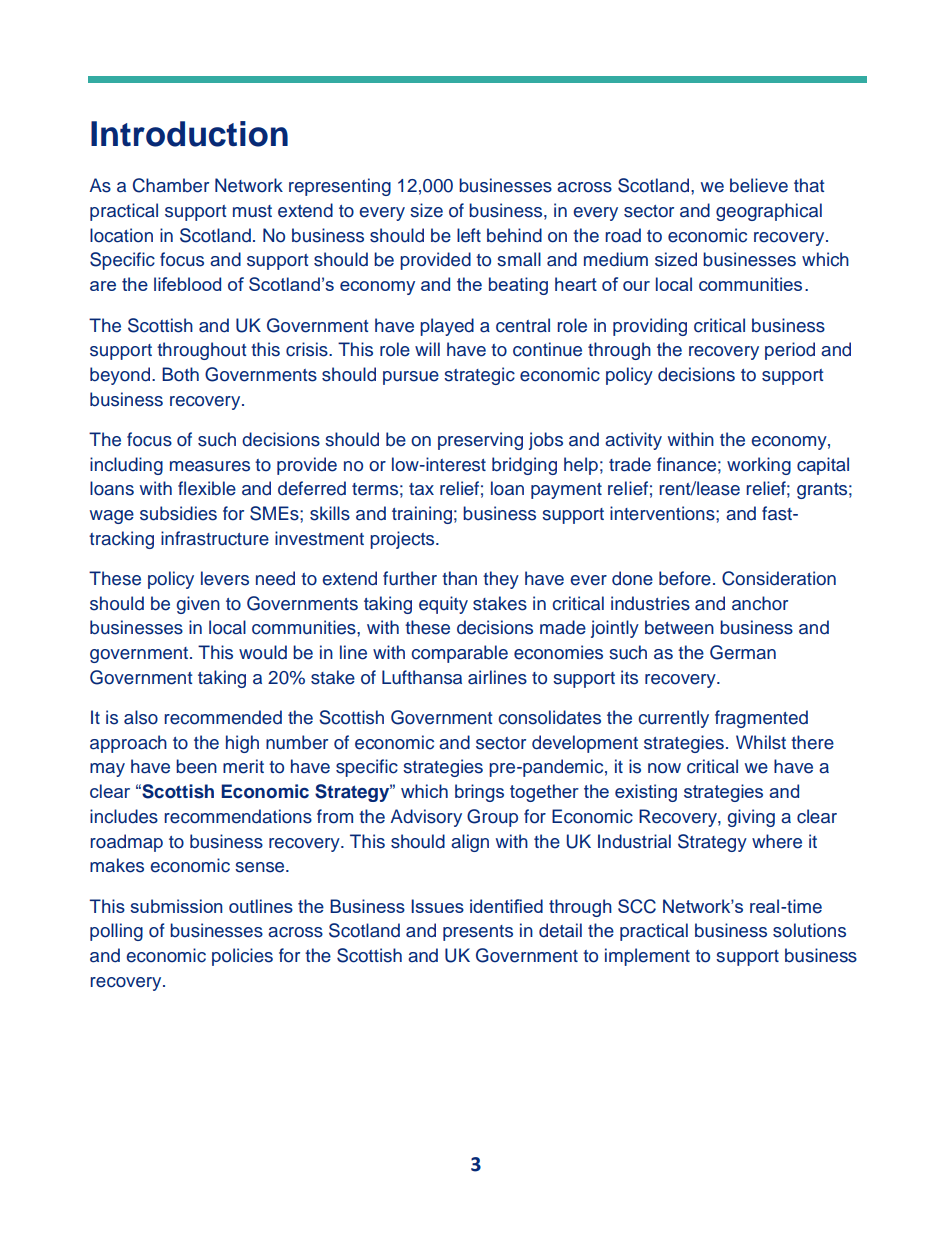 The image size is (952, 1233). Describe the element at coordinates (759, 185) in the page. I see `believe` at that location.
